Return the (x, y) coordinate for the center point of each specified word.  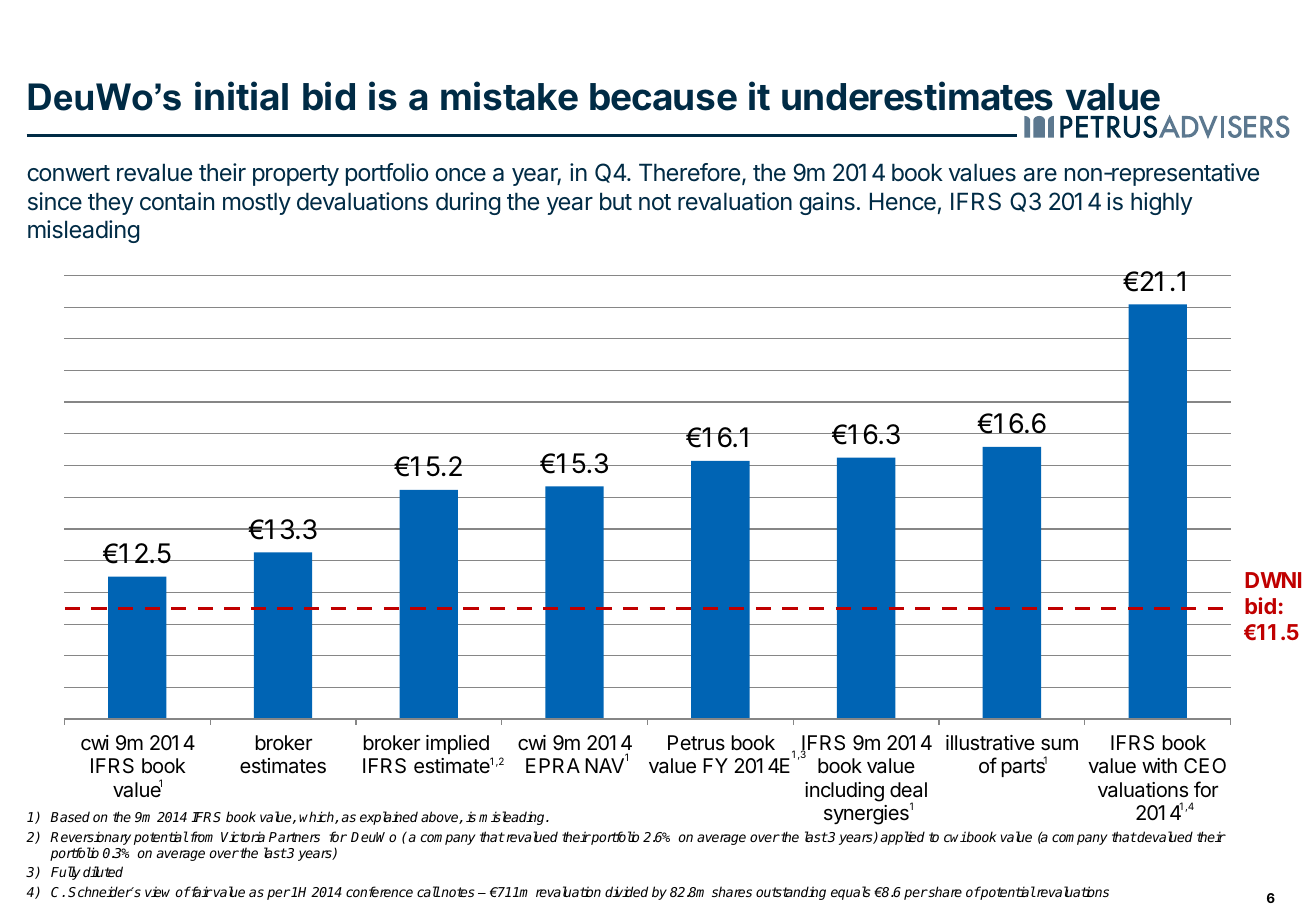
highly (1162, 203)
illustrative (990, 743)
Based (70, 816)
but (616, 201)
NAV (604, 765)
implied (457, 744)
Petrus (696, 742)
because (663, 97)
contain (177, 201)
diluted (103, 871)
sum (1059, 744)
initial (241, 96)
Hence (903, 201)
